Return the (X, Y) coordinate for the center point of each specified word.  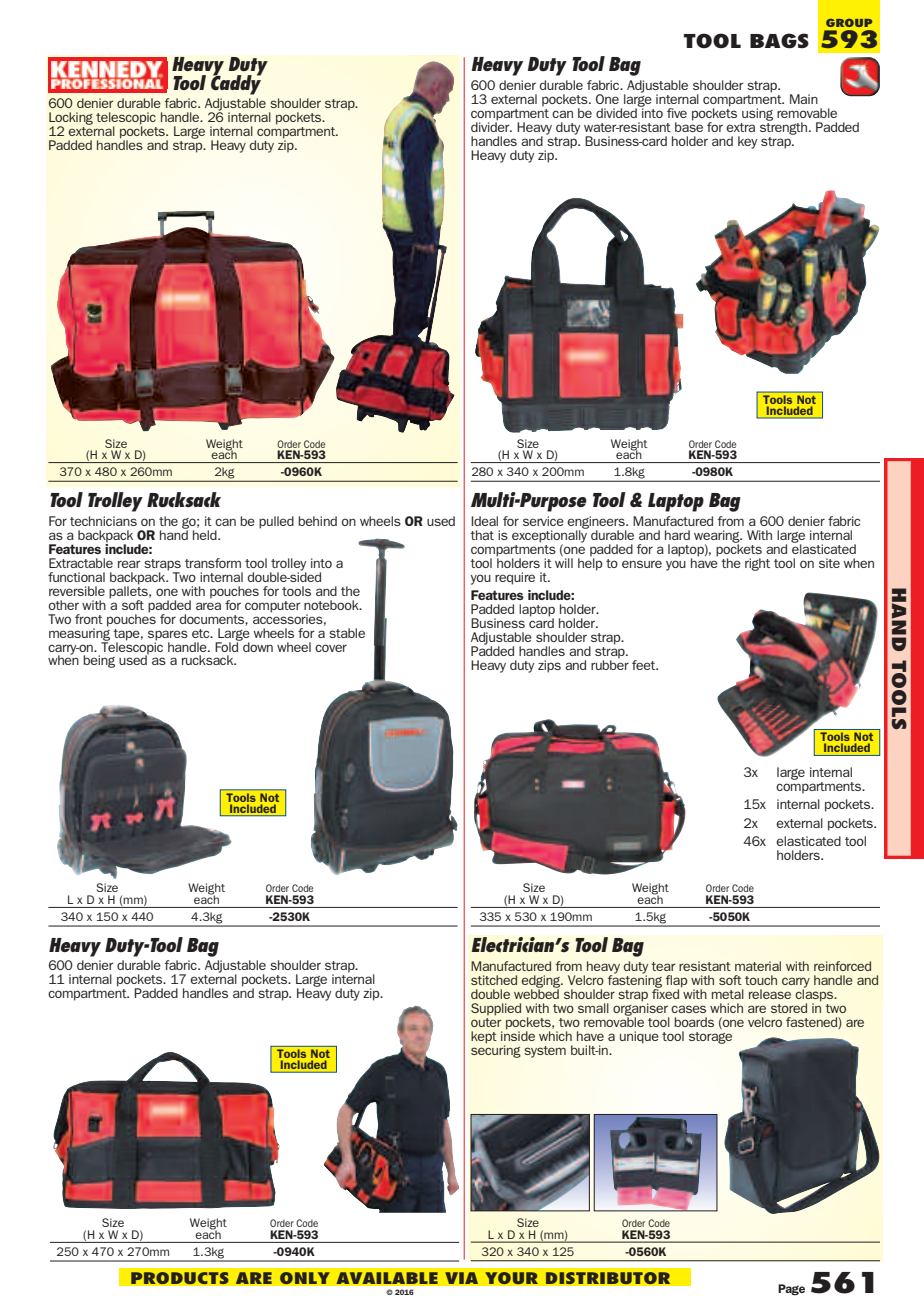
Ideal (484, 521)
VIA (462, 1278)
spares (168, 635)
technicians (103, 521)
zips (549, 666)
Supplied (496, 1009)
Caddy (236, 84)
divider (491, 126)
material (758, 966)
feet (645, 665)
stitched (494, 980)
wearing (718, 537)
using (757, 114)
